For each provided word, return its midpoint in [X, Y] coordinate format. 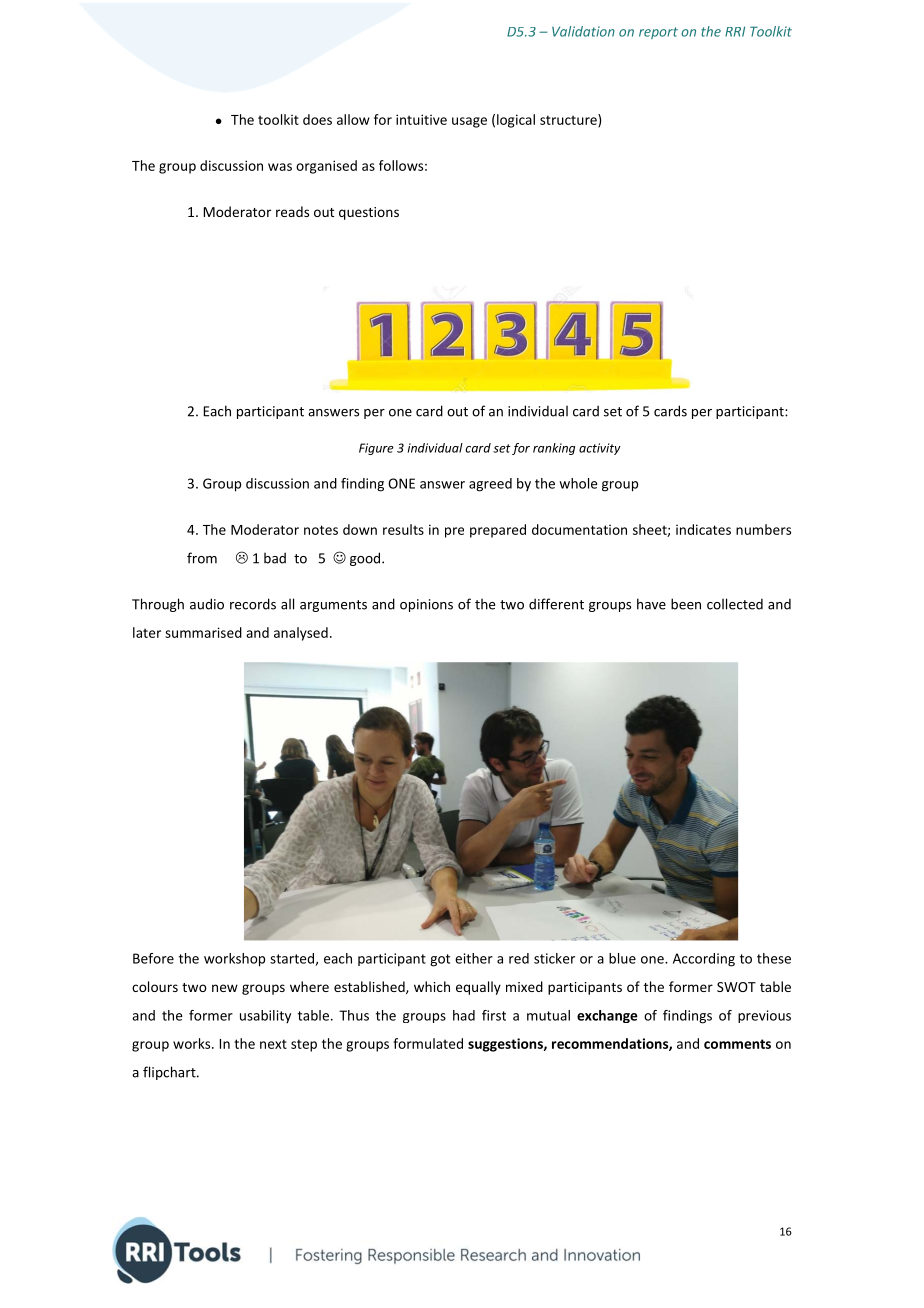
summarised [203, 632]
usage [469, 122]
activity [600, 449]
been [686, 604]
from [202, 558]
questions [369, 213]
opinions [426, 605]
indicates [703, 529]
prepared [498, 531]
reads [292, 211]
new [225, 988]
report [658, 33]
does [317, 119]
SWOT [736, 987]
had [464, 1015]
